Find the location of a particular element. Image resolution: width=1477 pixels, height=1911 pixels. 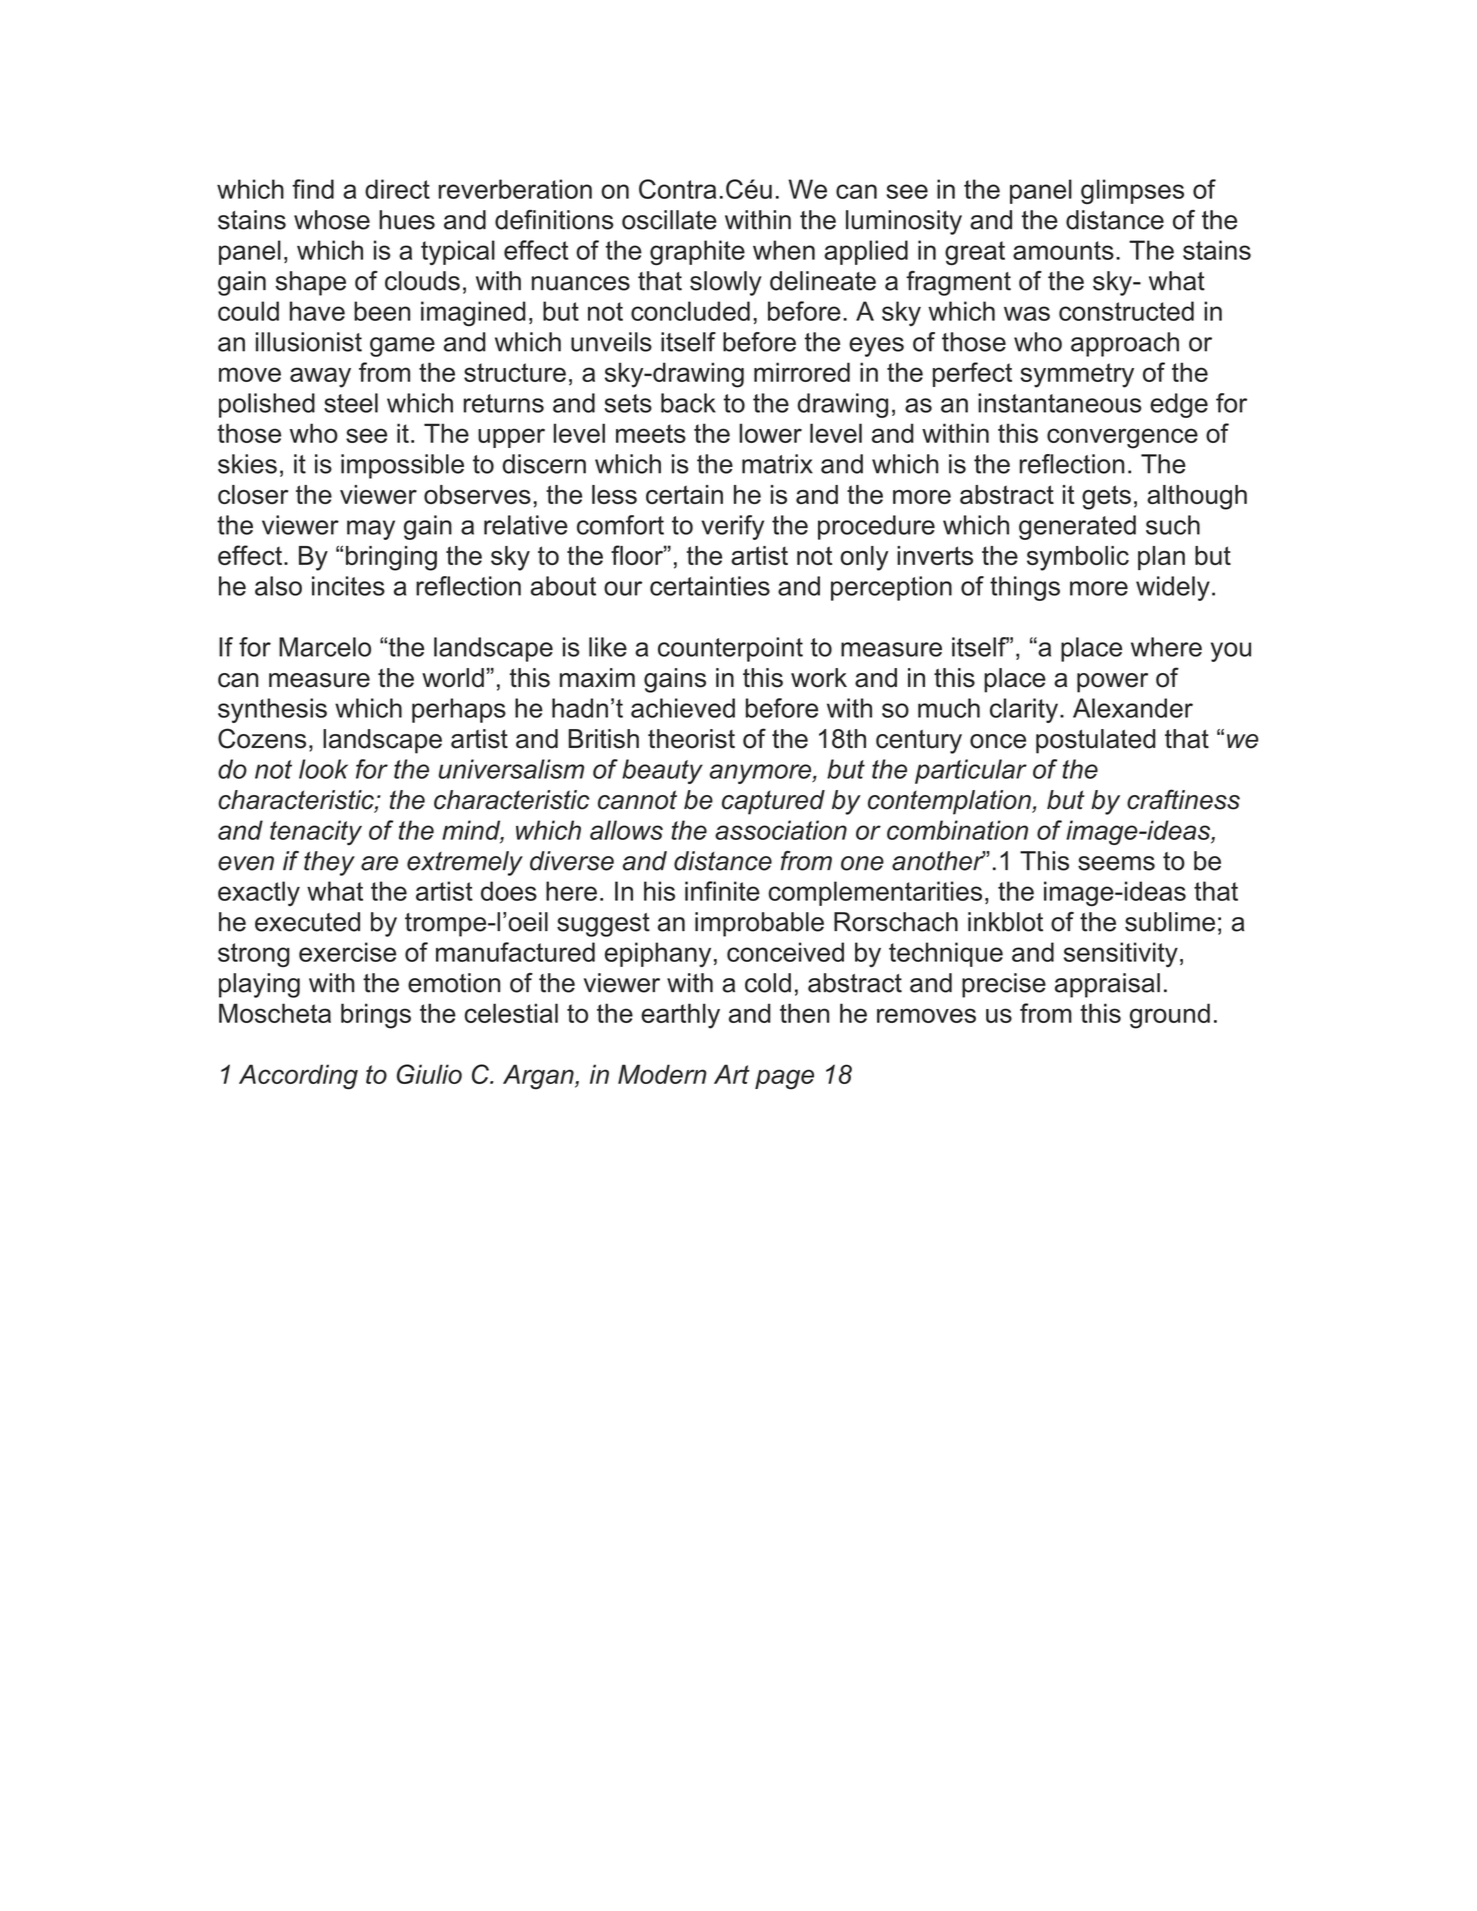

counterpoint is located at coordinates (730, 649).
